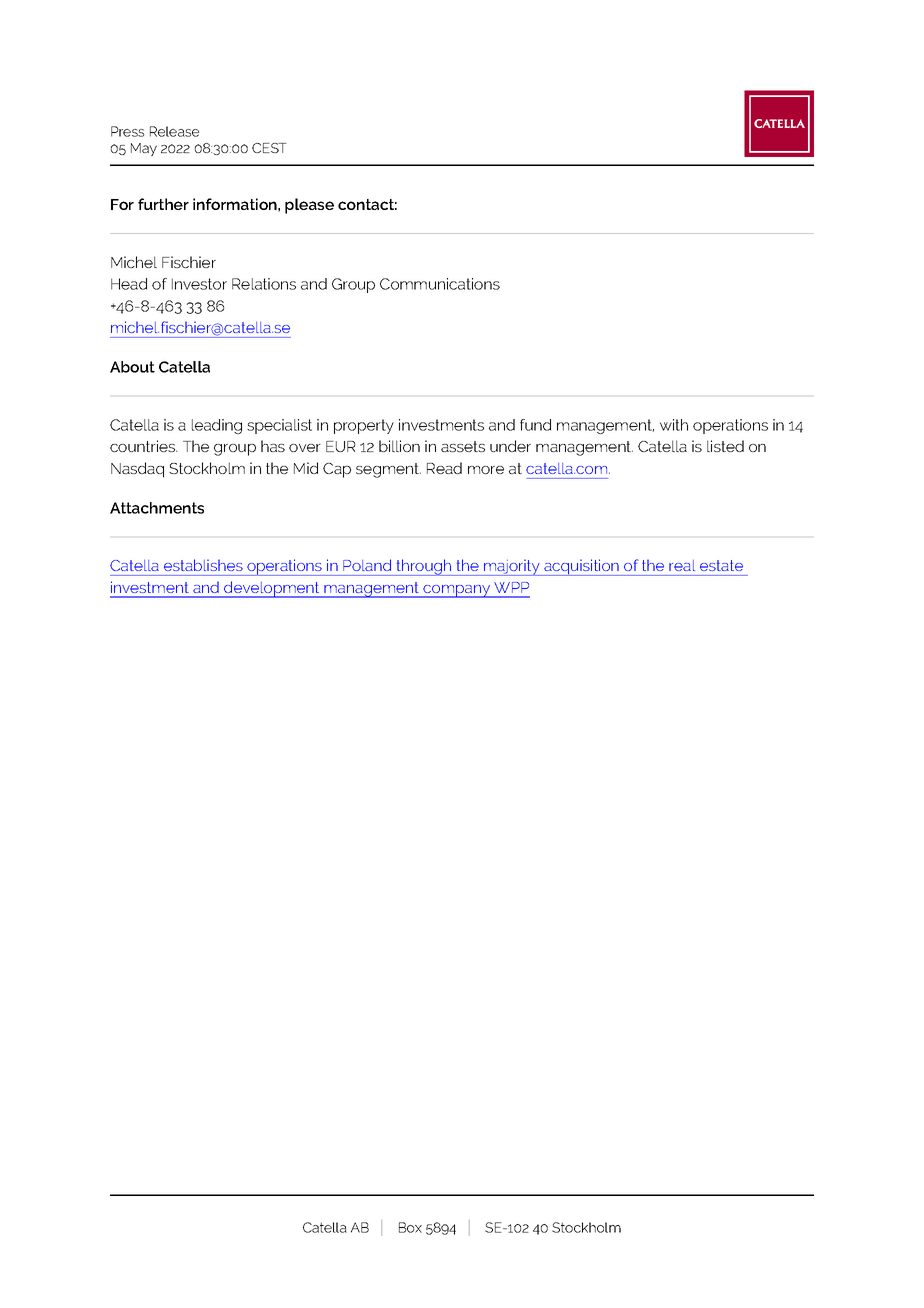  What do you see at coordinates (682, 565) in the page?
I see `real` at bounding box center [682, 565].
